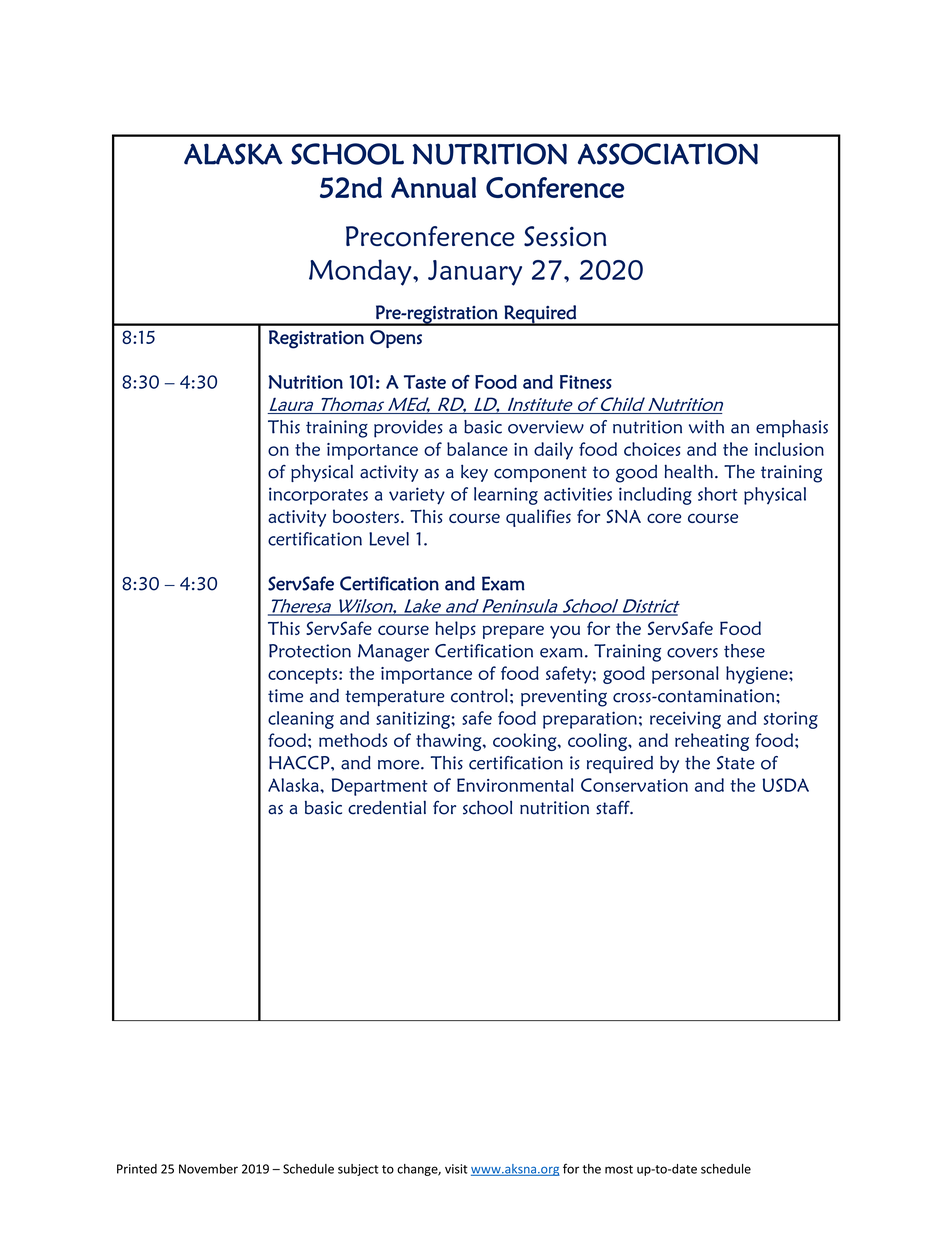 The height and width of the page is (1233, 952). I want to click on visit, so click(456, 1169).
